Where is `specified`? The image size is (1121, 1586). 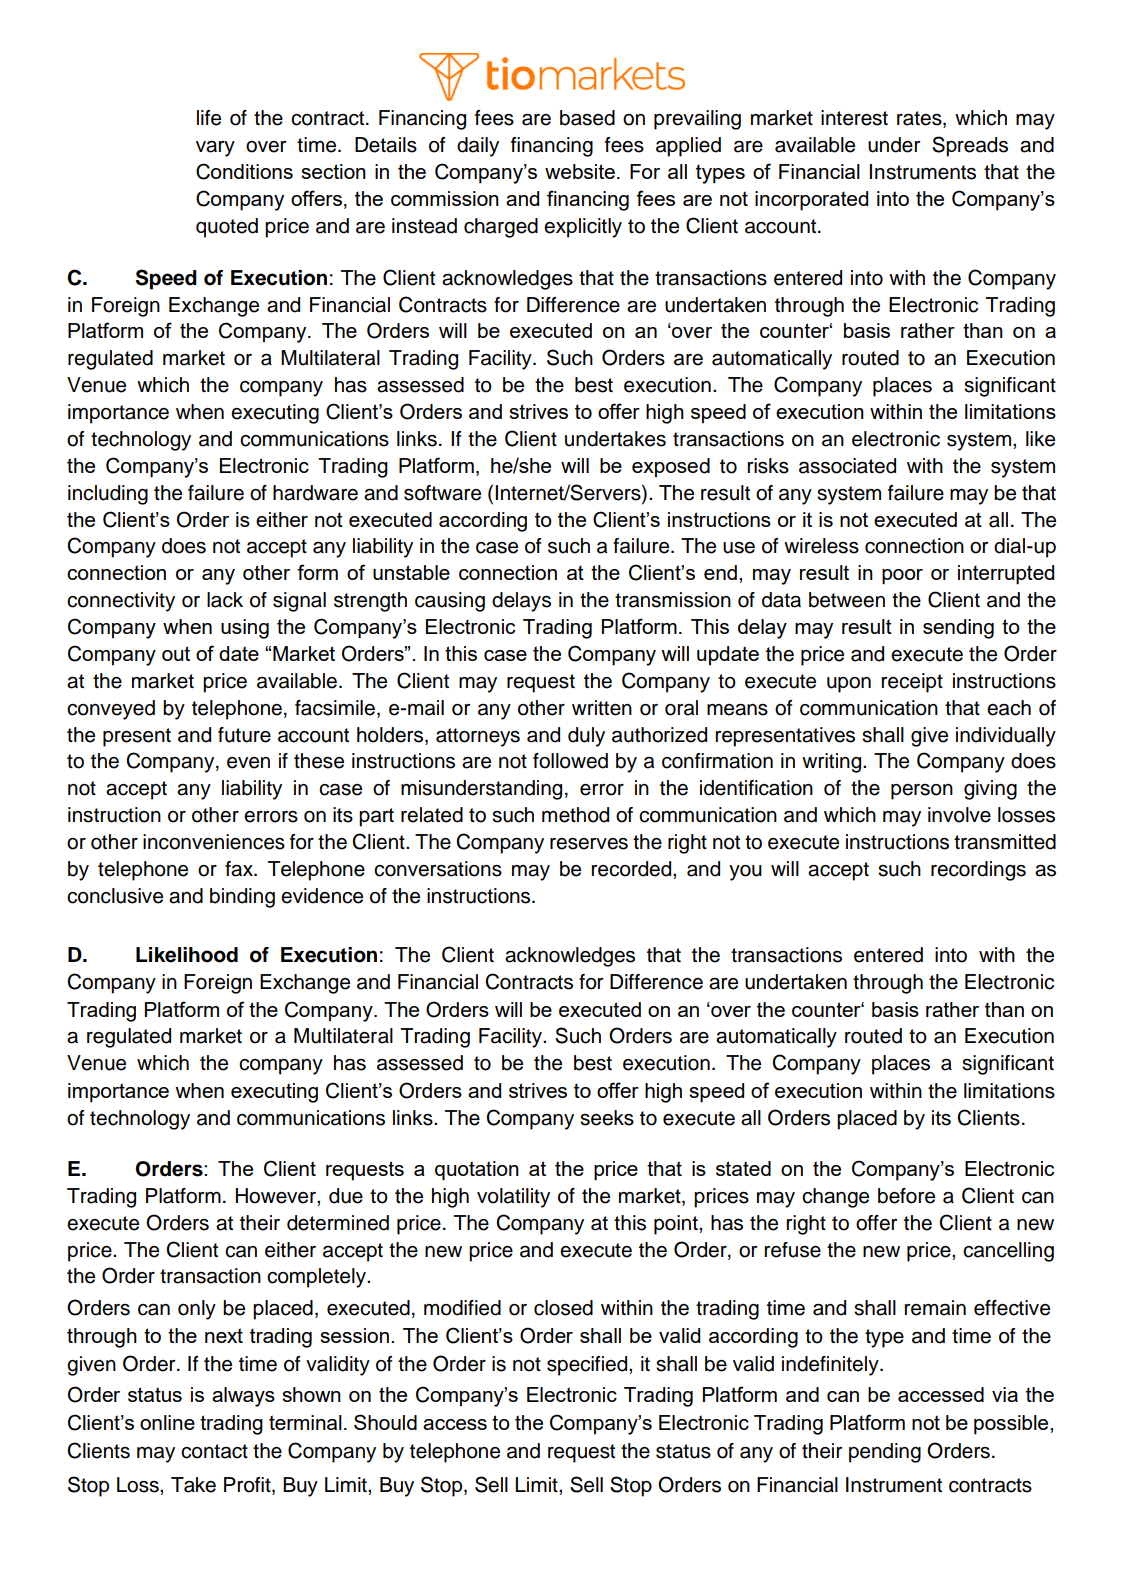
specified is located at coordinates (588, 1366).
